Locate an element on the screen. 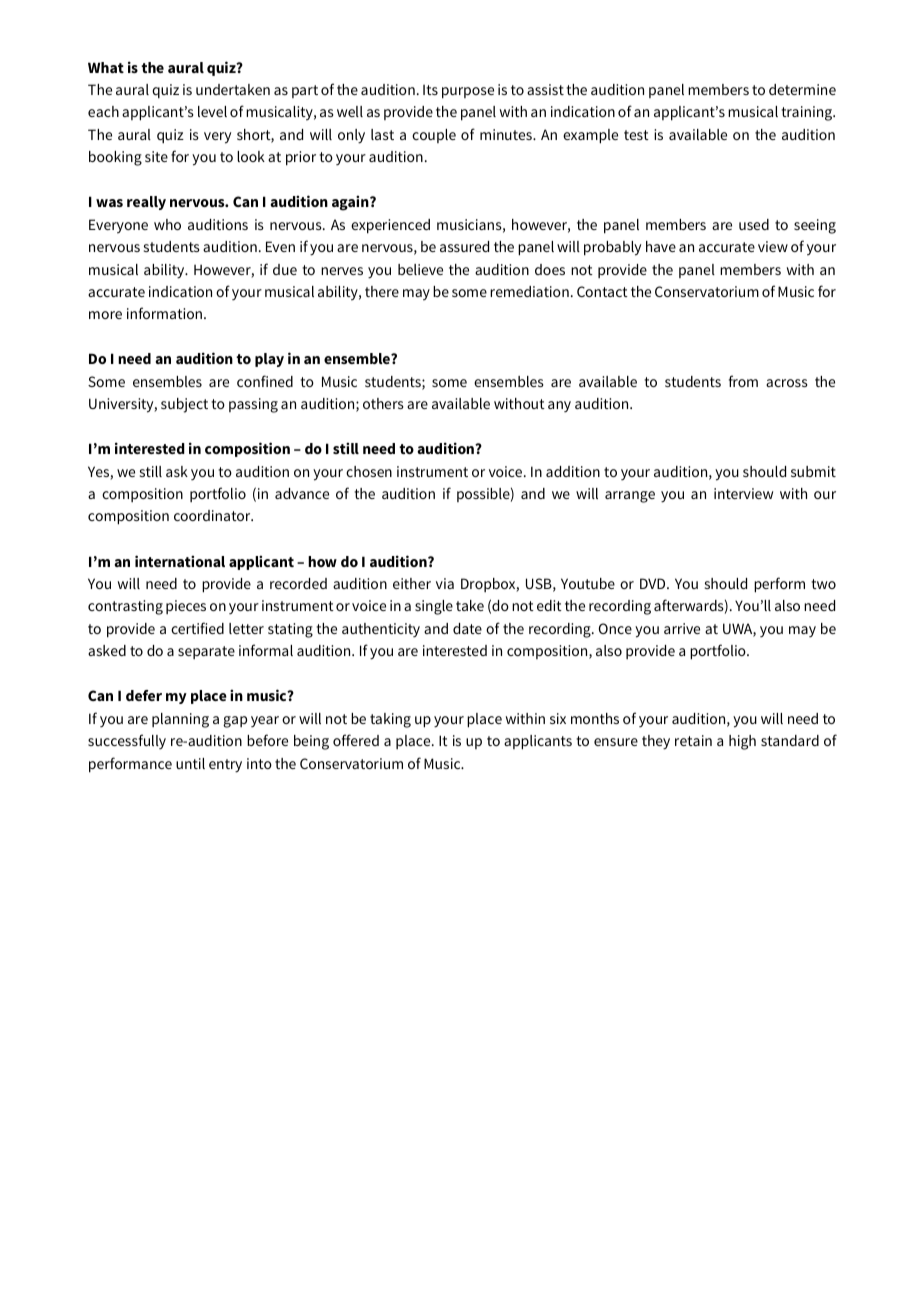 This screenshot has height=1308, width=924. via is located at coordinates (445, 583).
